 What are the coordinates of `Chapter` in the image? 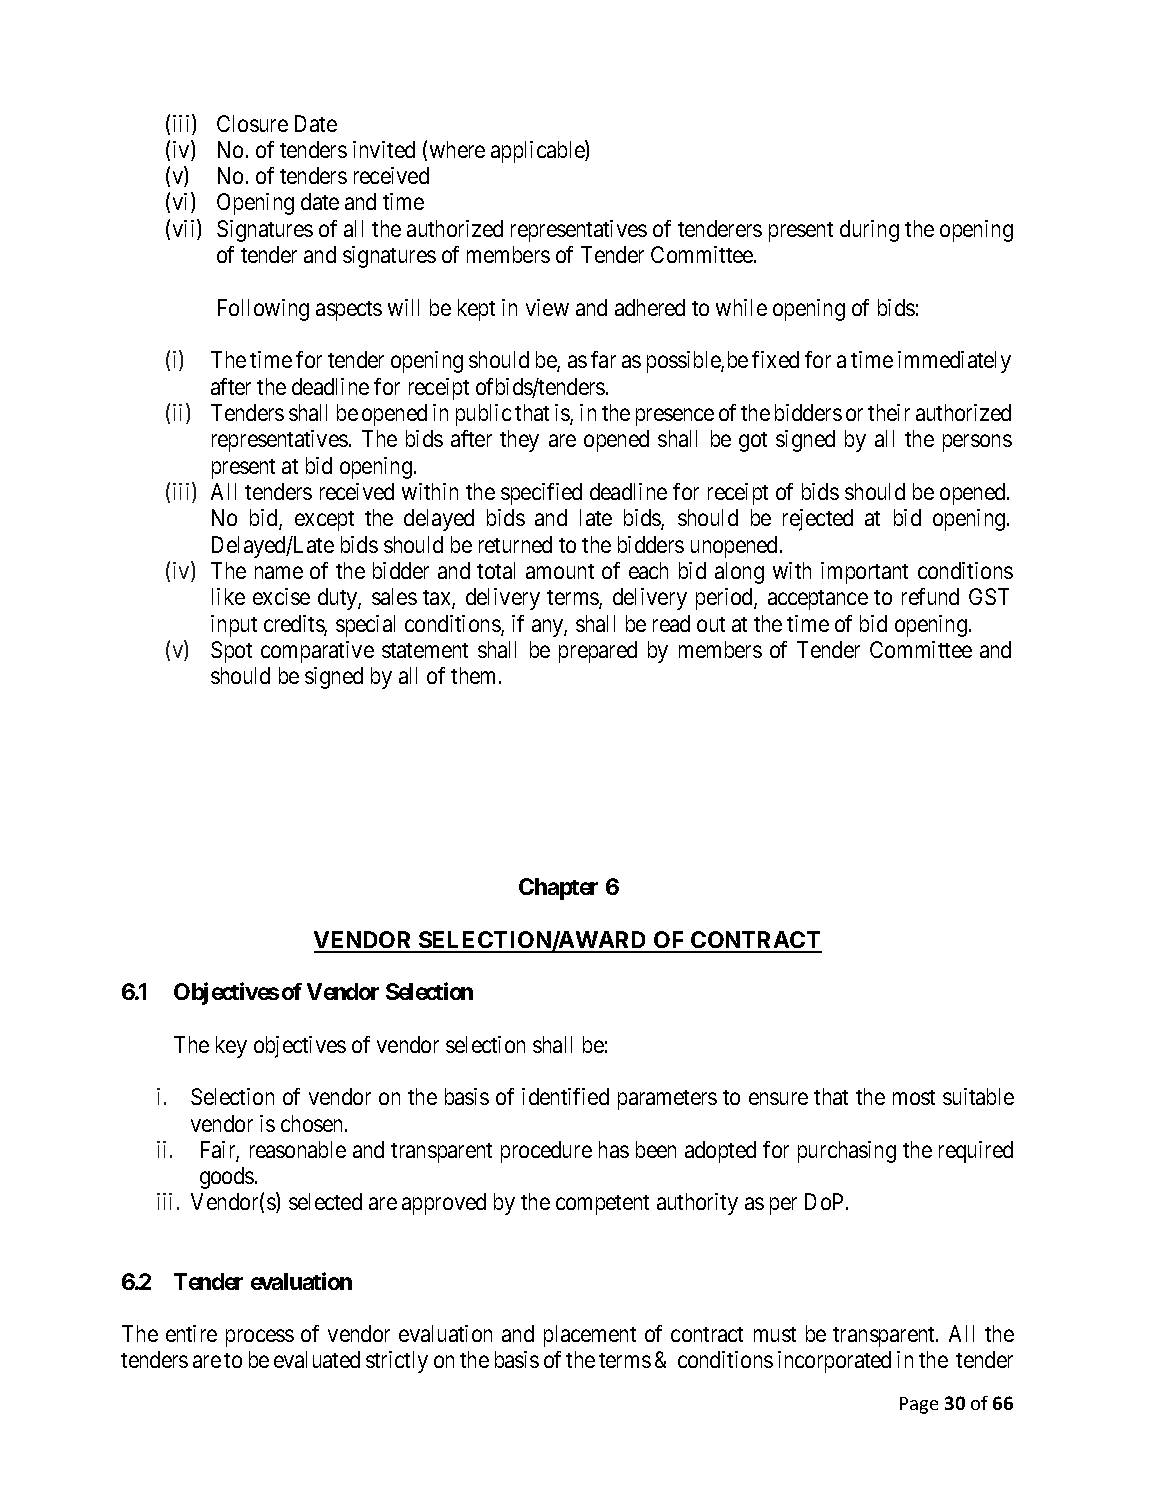 It's located at (558, 889).
